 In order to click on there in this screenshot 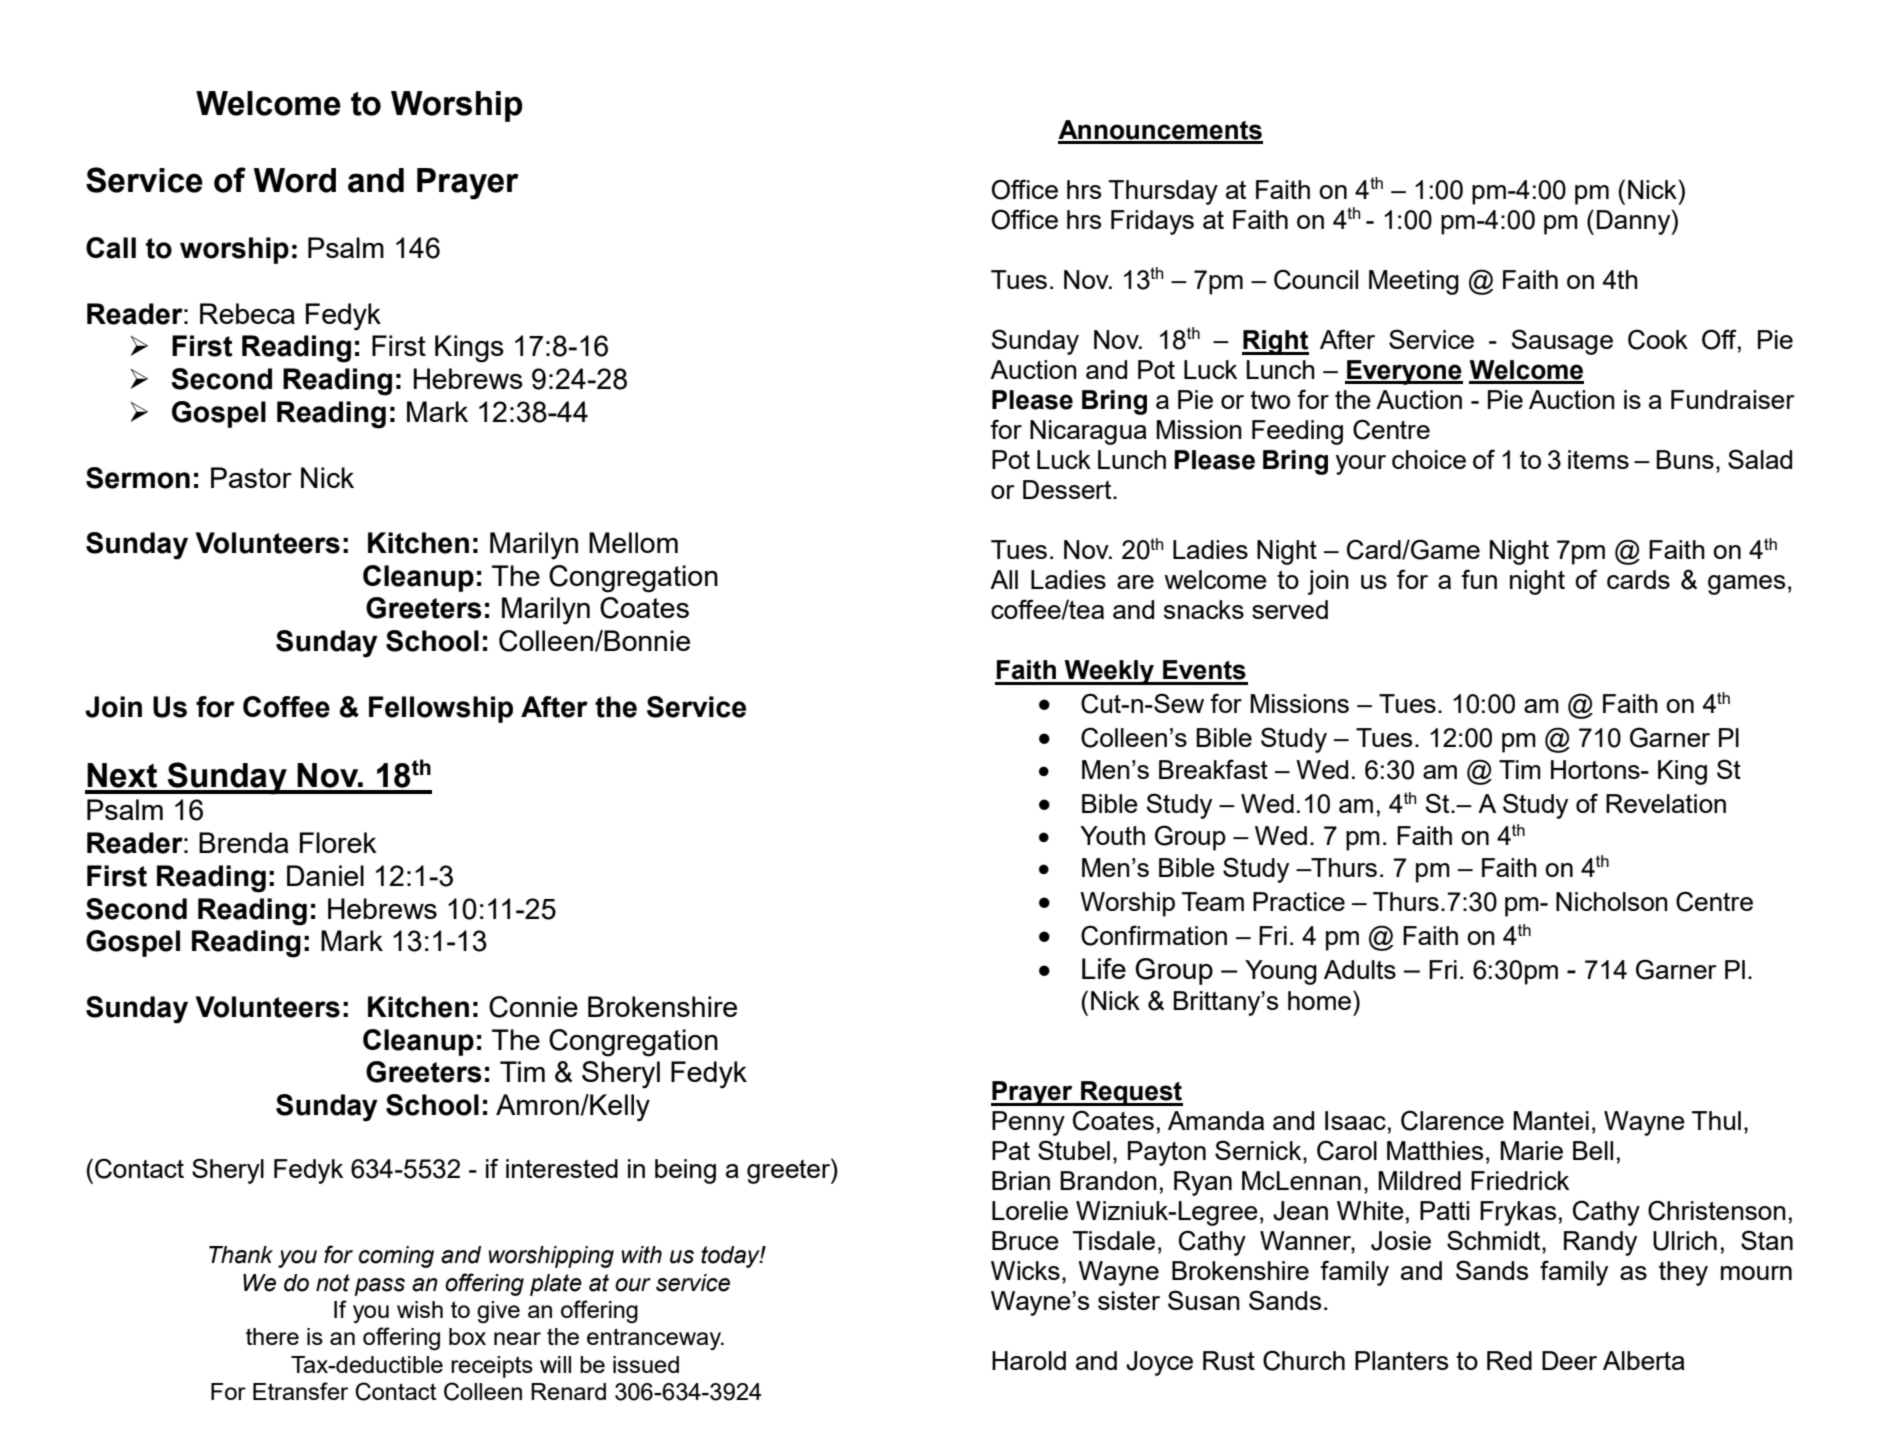, I will do `click(272, 1336)`.
